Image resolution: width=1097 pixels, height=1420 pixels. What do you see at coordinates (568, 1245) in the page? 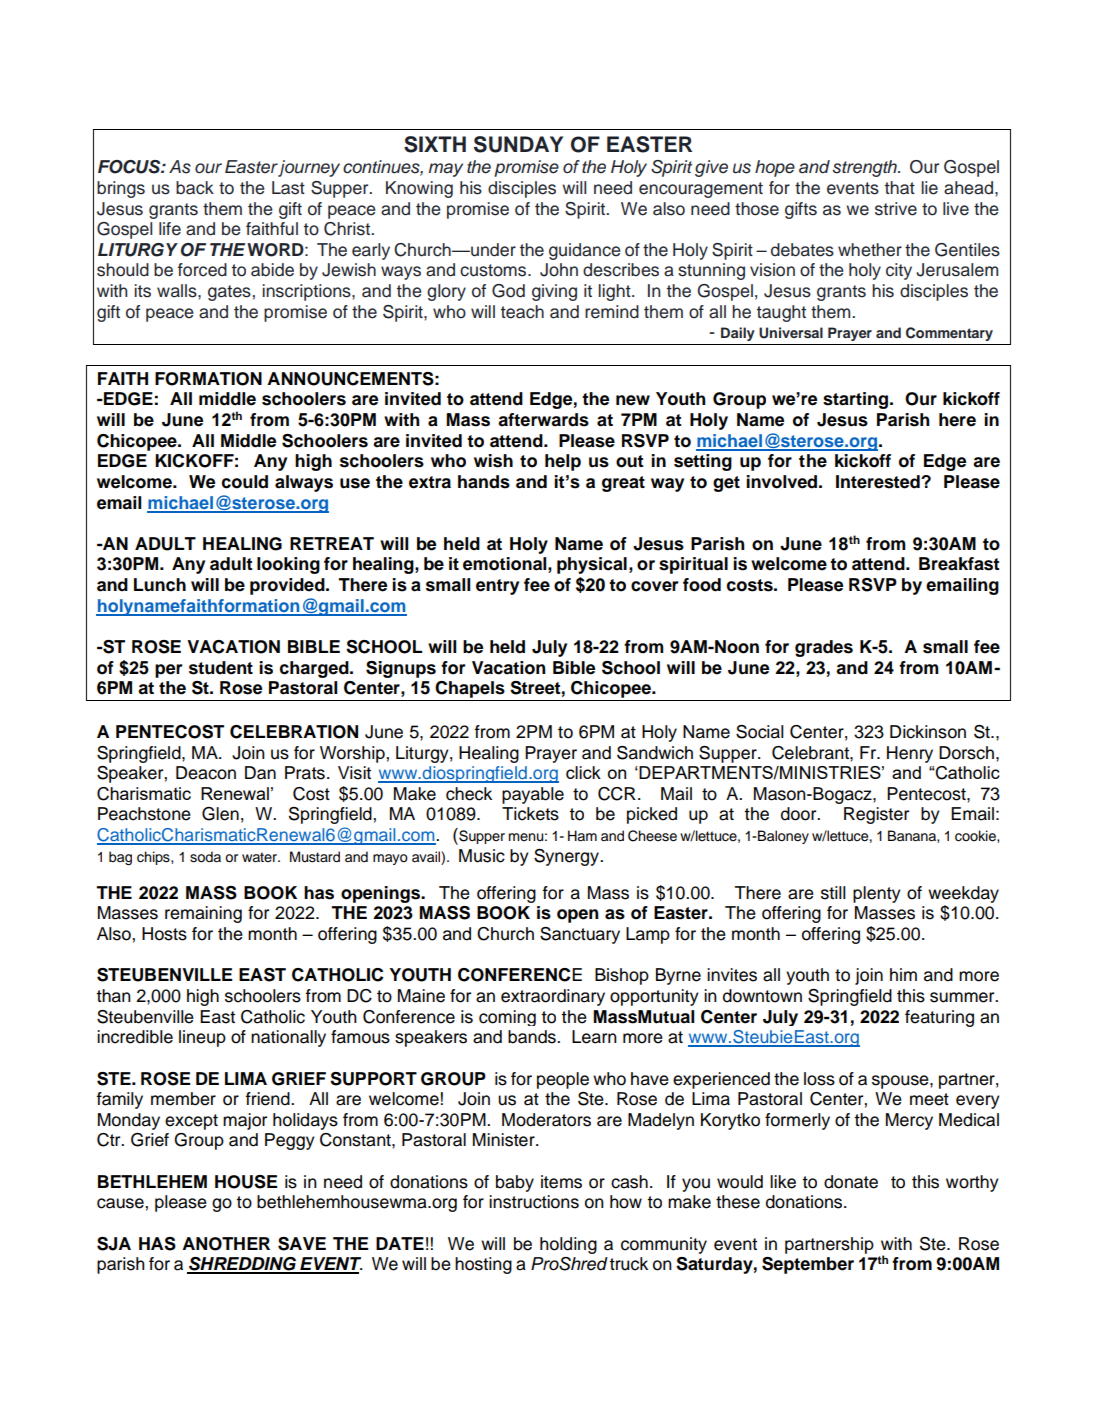
I see `holding` at bounding box center [568, 1245].
